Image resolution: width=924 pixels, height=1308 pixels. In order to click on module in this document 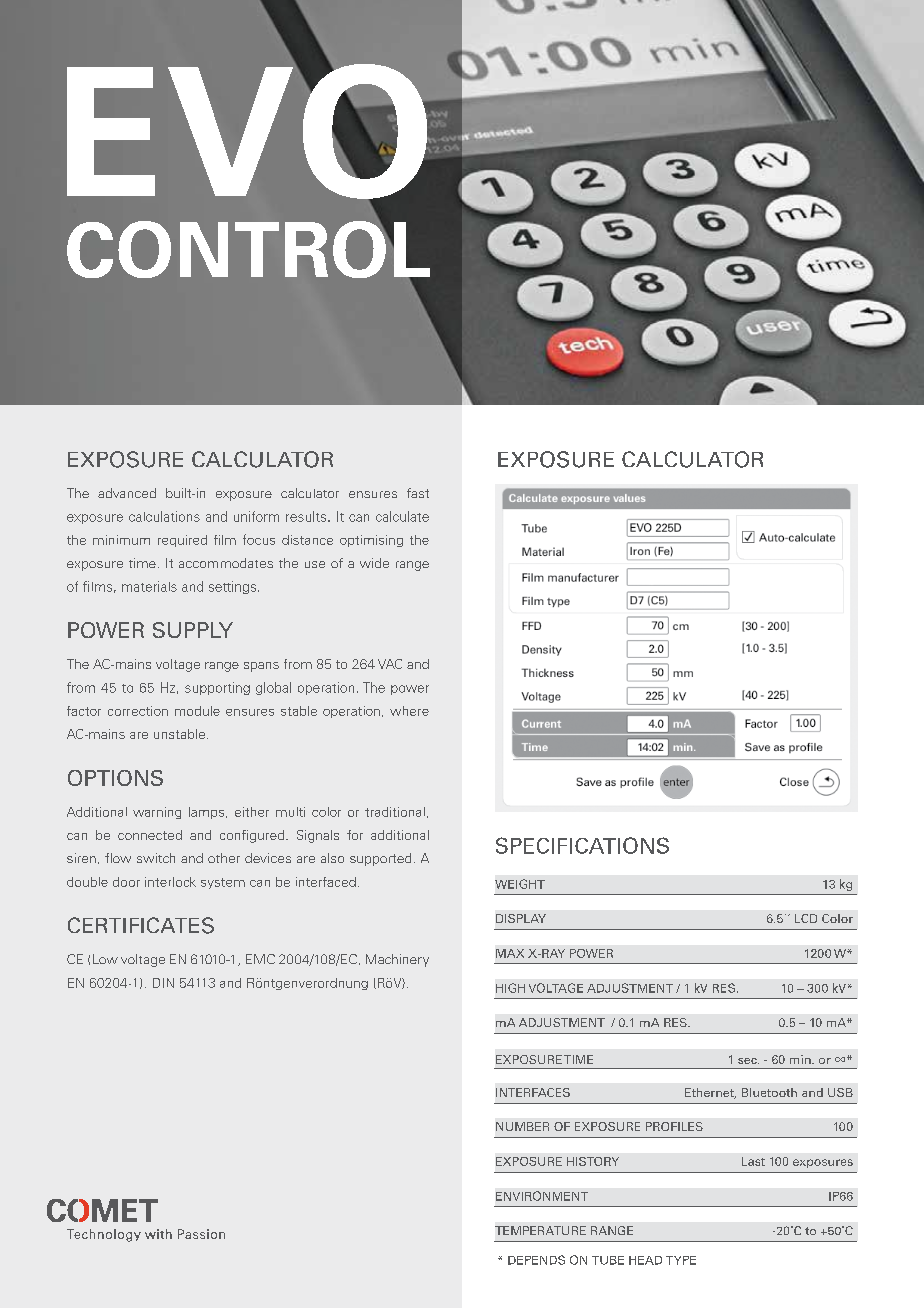, I will do `click(197, 711)`.
